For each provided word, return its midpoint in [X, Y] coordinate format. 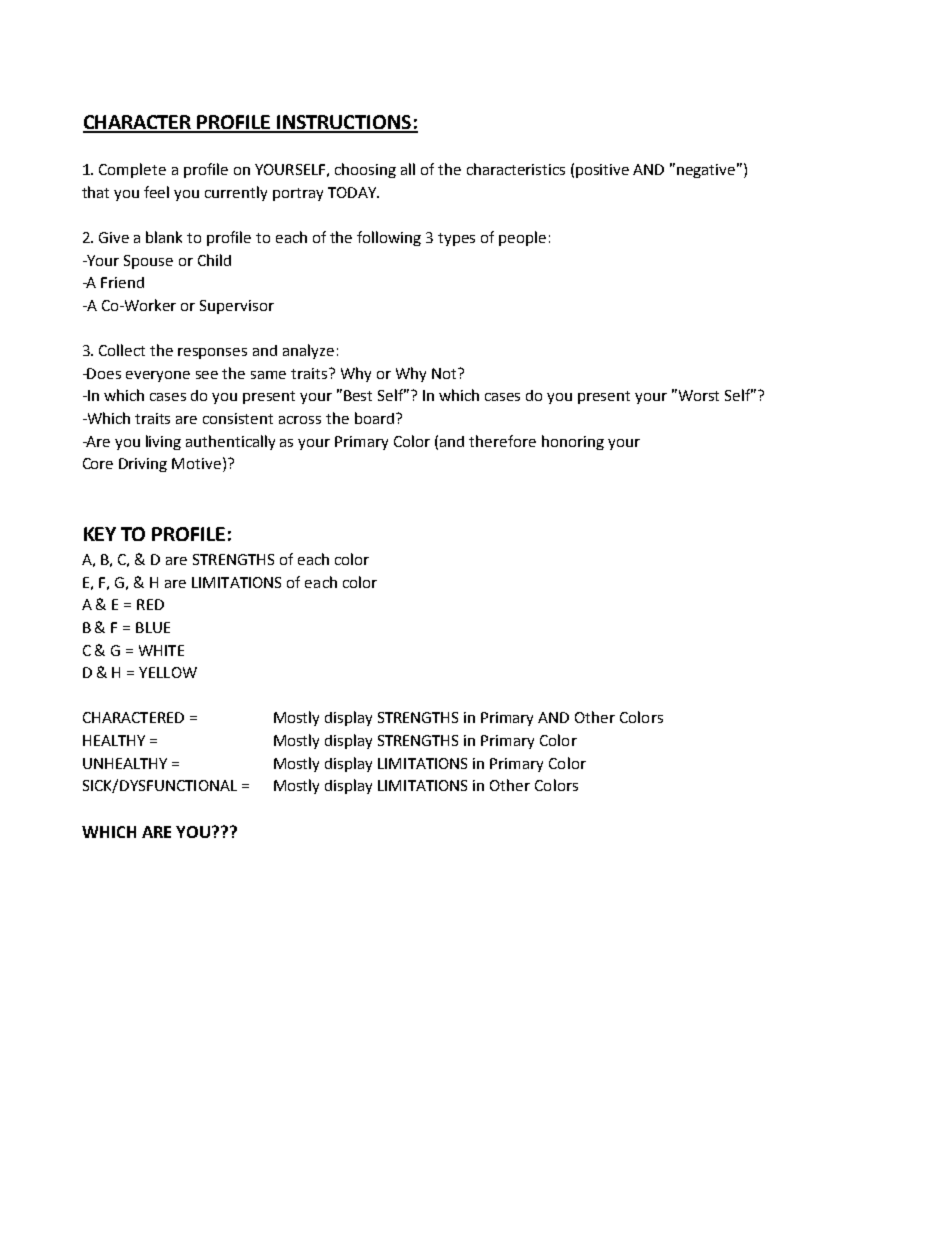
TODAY [353, 192]
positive [602, 171]
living [163, 442]
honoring [573, 442]
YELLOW [168, 672]
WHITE [161, 650]
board [374, 418]
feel [156, 192]
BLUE [153, 627]
